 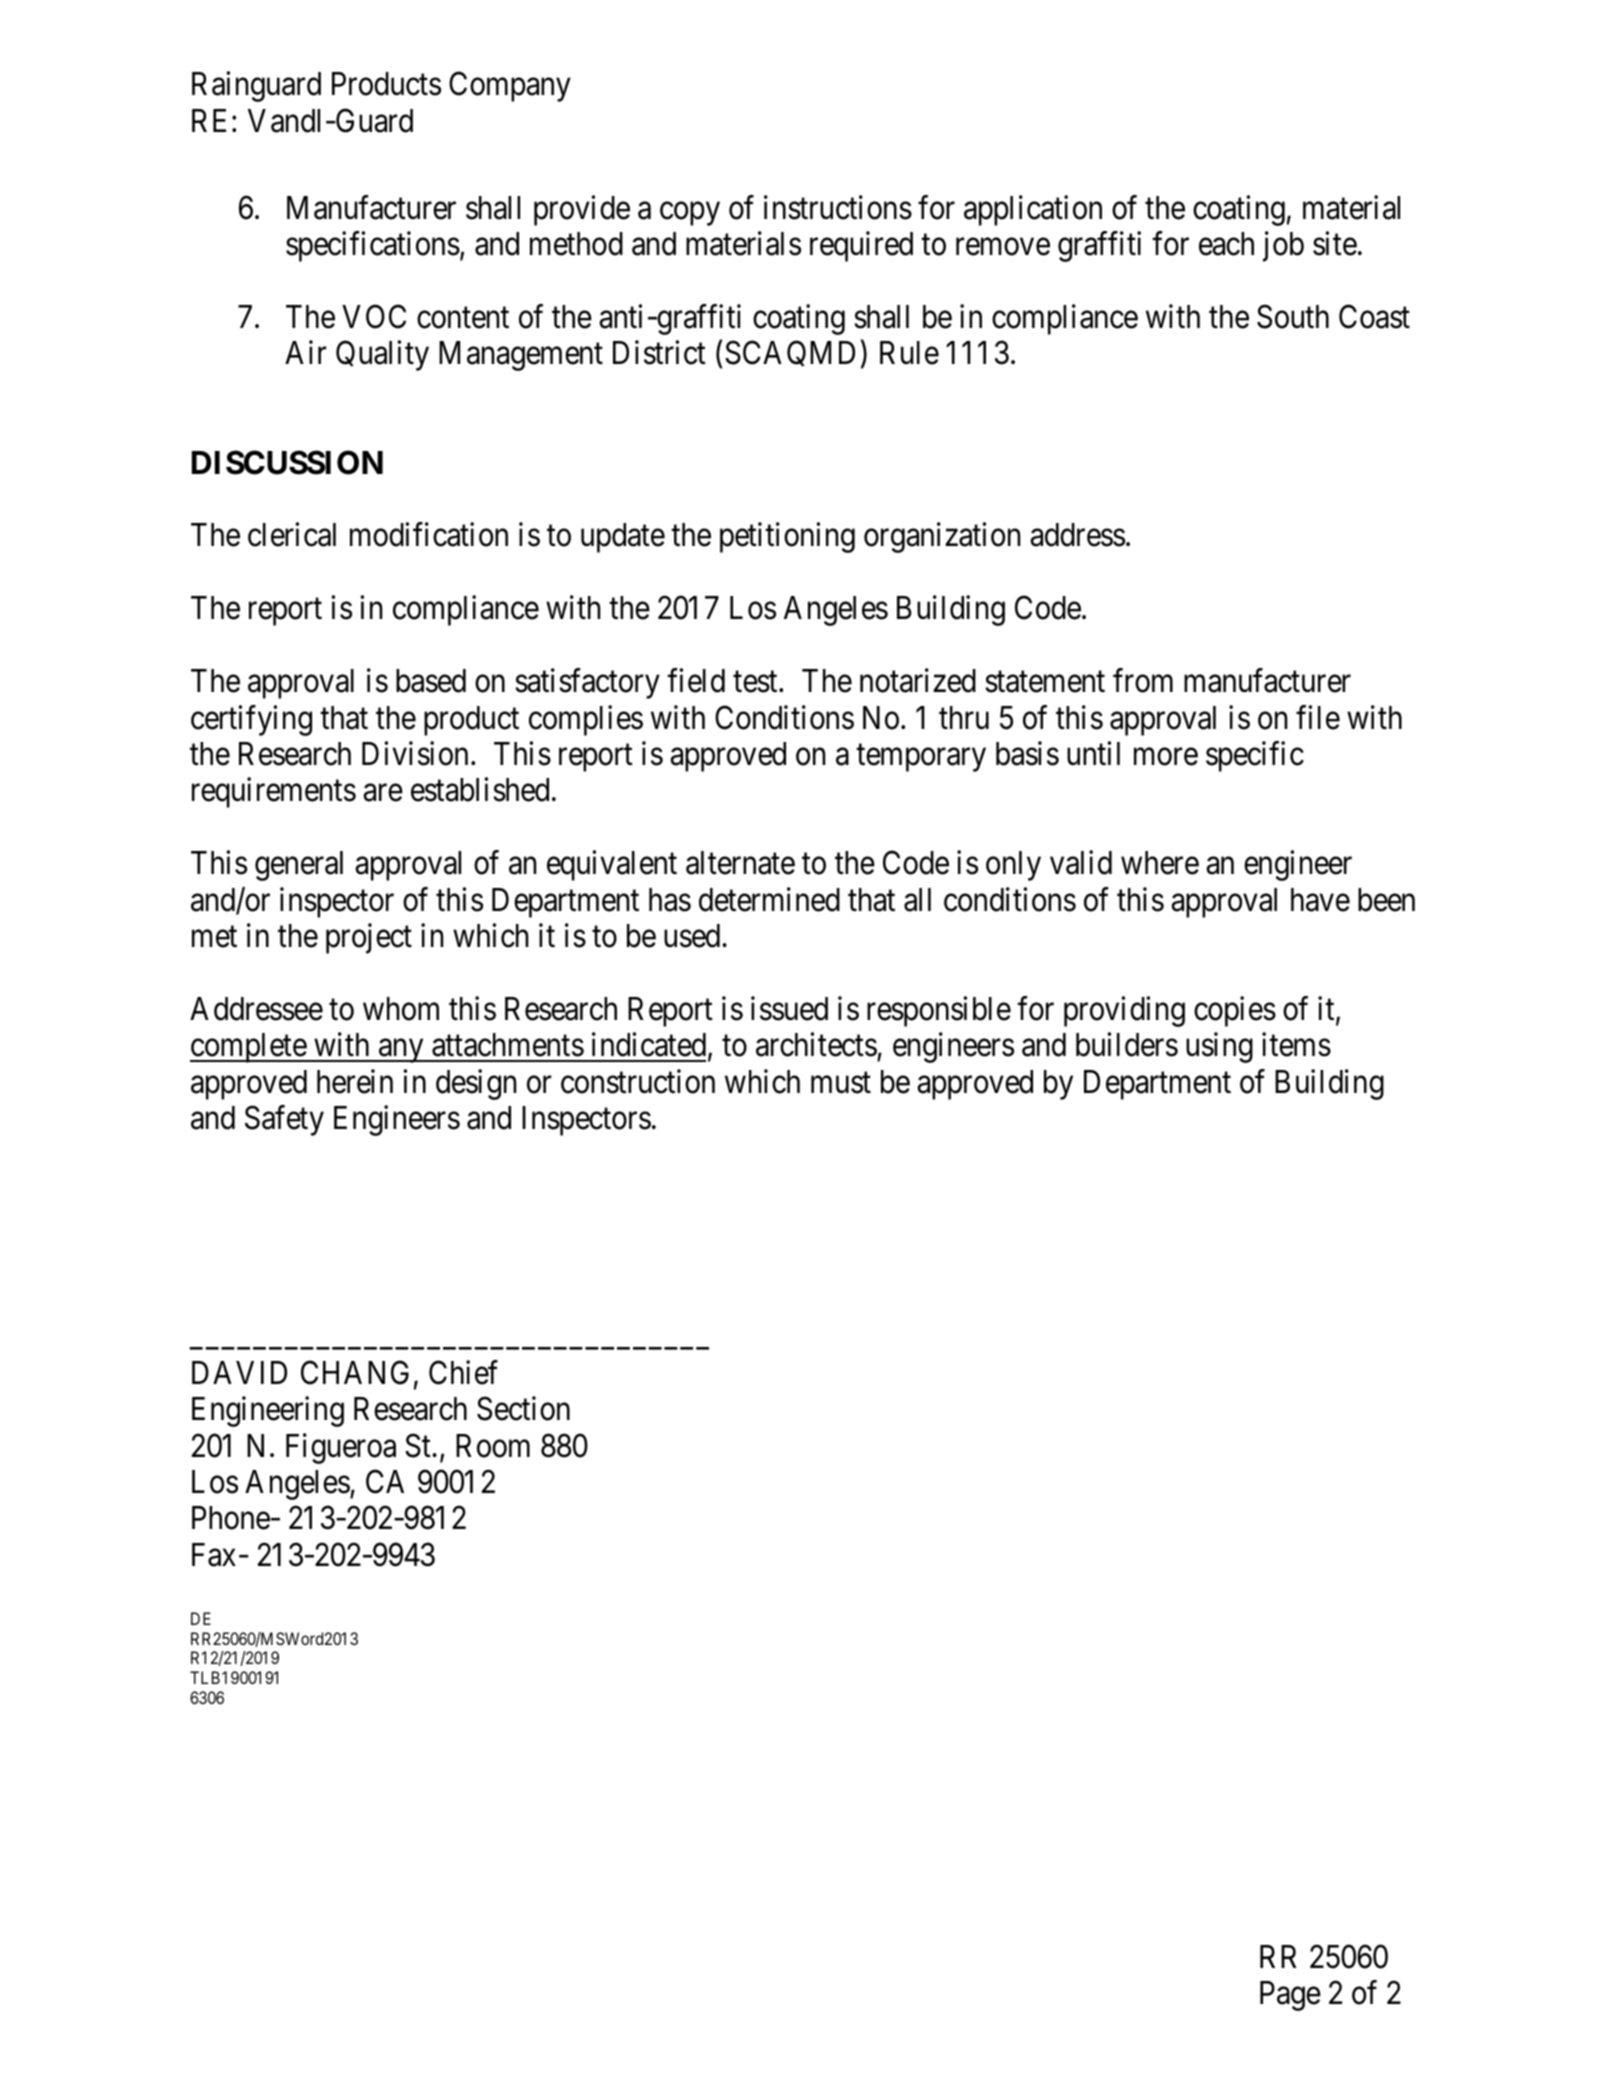 I want to click on Company, so click(x=510, y=87).
